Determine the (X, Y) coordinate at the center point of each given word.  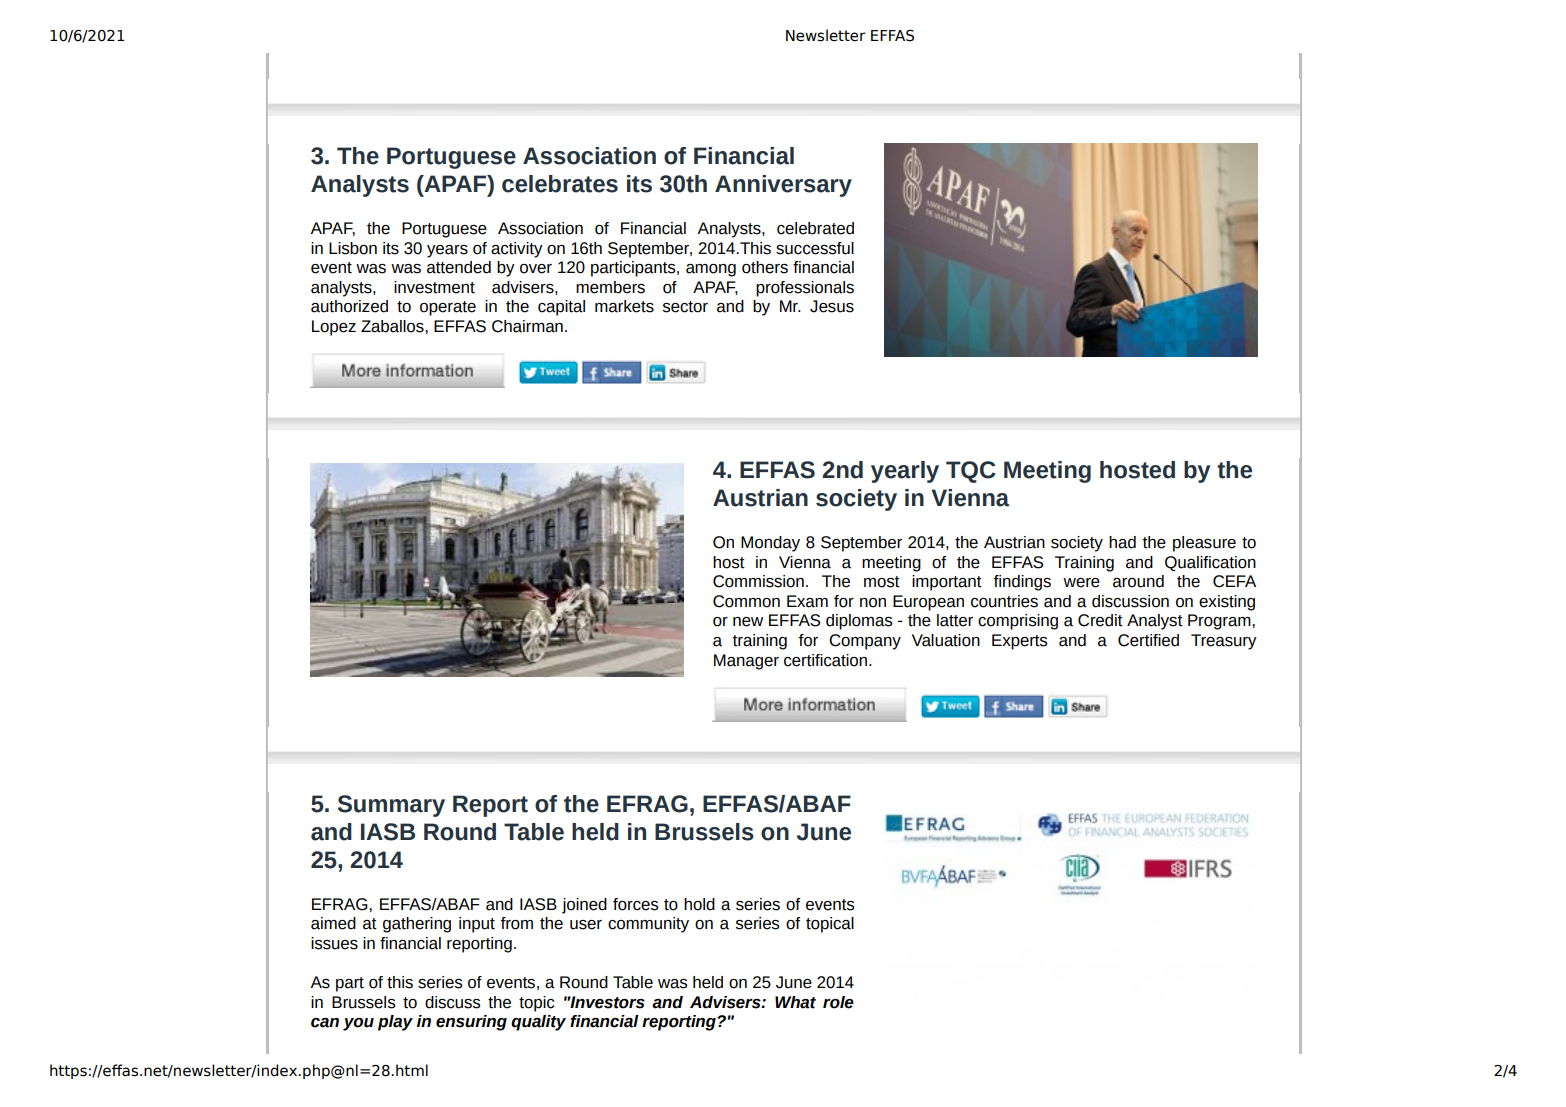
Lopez (334, 328)
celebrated (815, 228)
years (447, 251)
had (1122, 542)
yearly (905, 472)
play (395, 1023)
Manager (746, 662)
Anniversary (783, 186)
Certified (1148, 640)
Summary (391, 806)
